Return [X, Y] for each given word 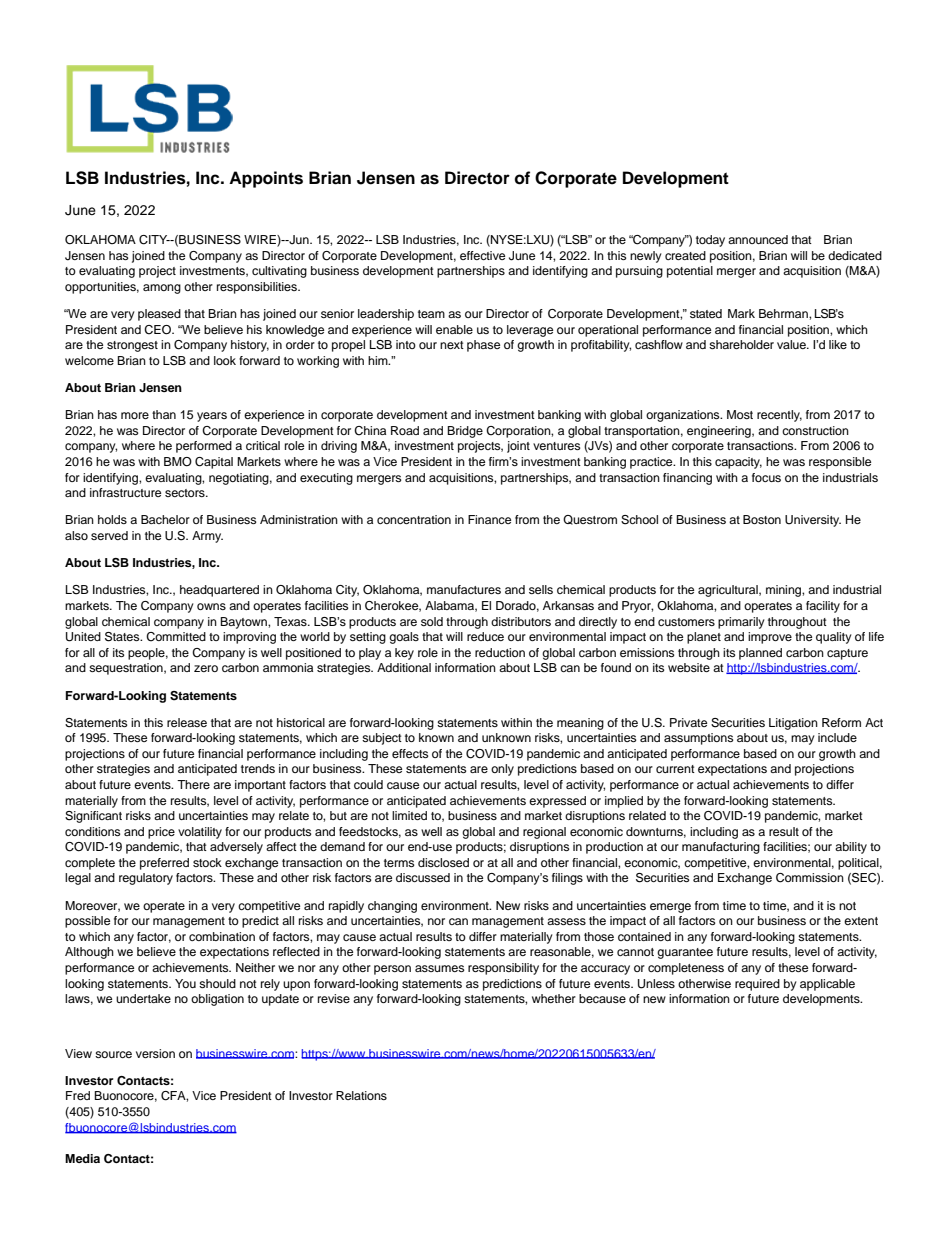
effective [482, 255]
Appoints [266, 179]
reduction [500, 652]
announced [758, 239]
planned [760, 654]
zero [206, 668]
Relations [361, 1095]
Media [82, 1158]
